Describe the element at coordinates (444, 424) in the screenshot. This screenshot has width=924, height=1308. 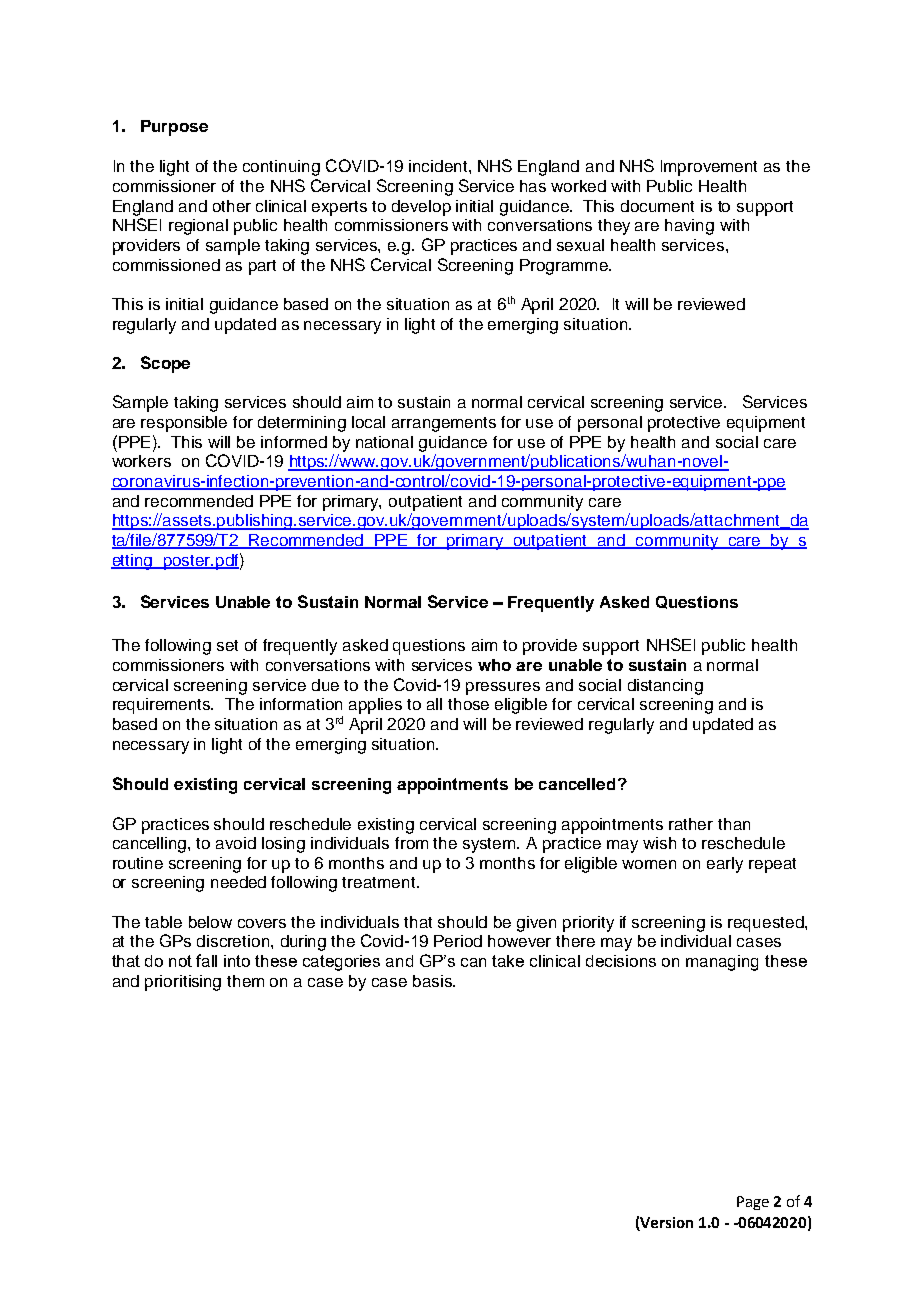
I see `arrangements` at that location.
